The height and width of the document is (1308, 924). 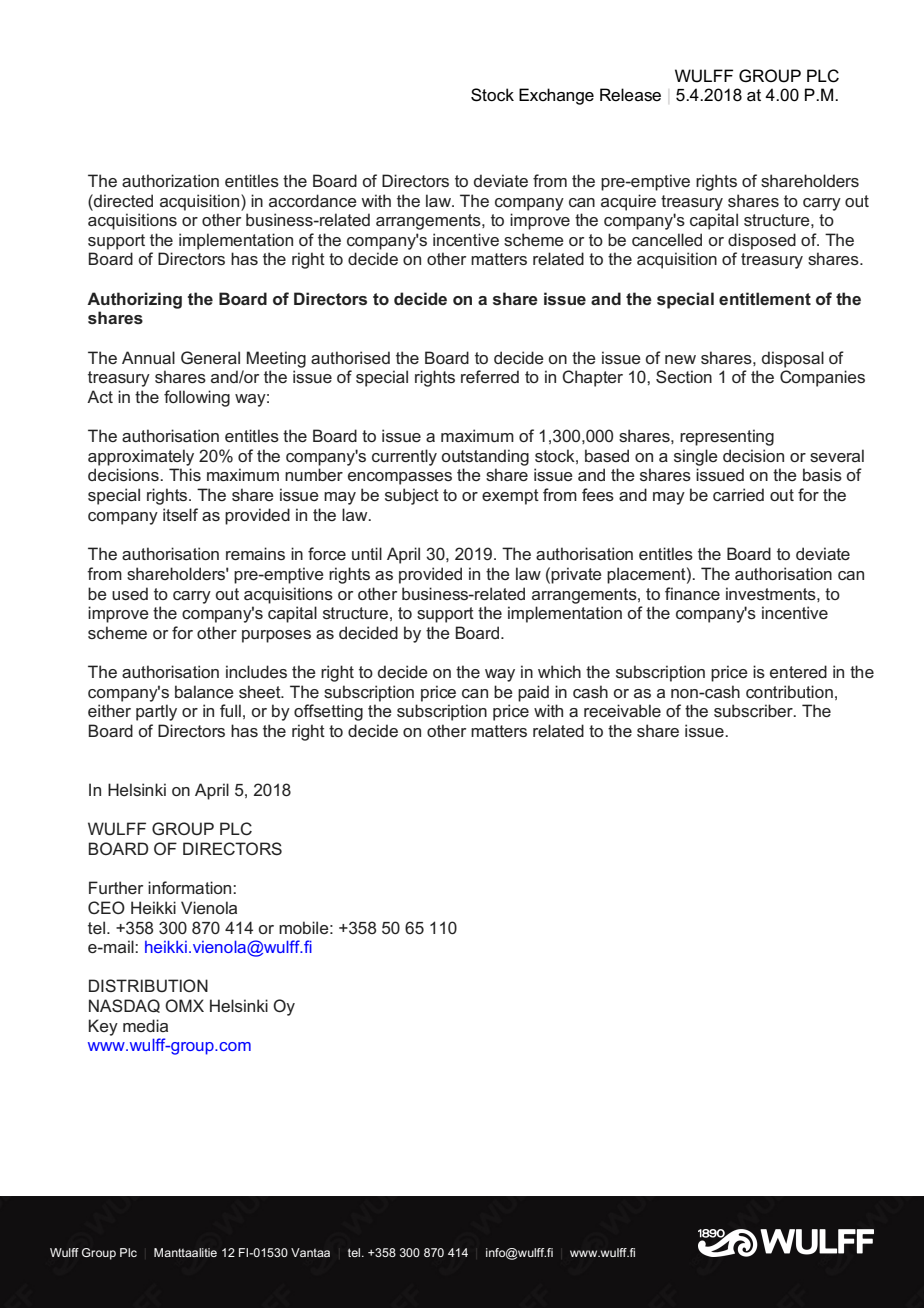 What do you see at coordinates (630, 95) in the document?
I see `Release` at bounding box center [630, 95].
